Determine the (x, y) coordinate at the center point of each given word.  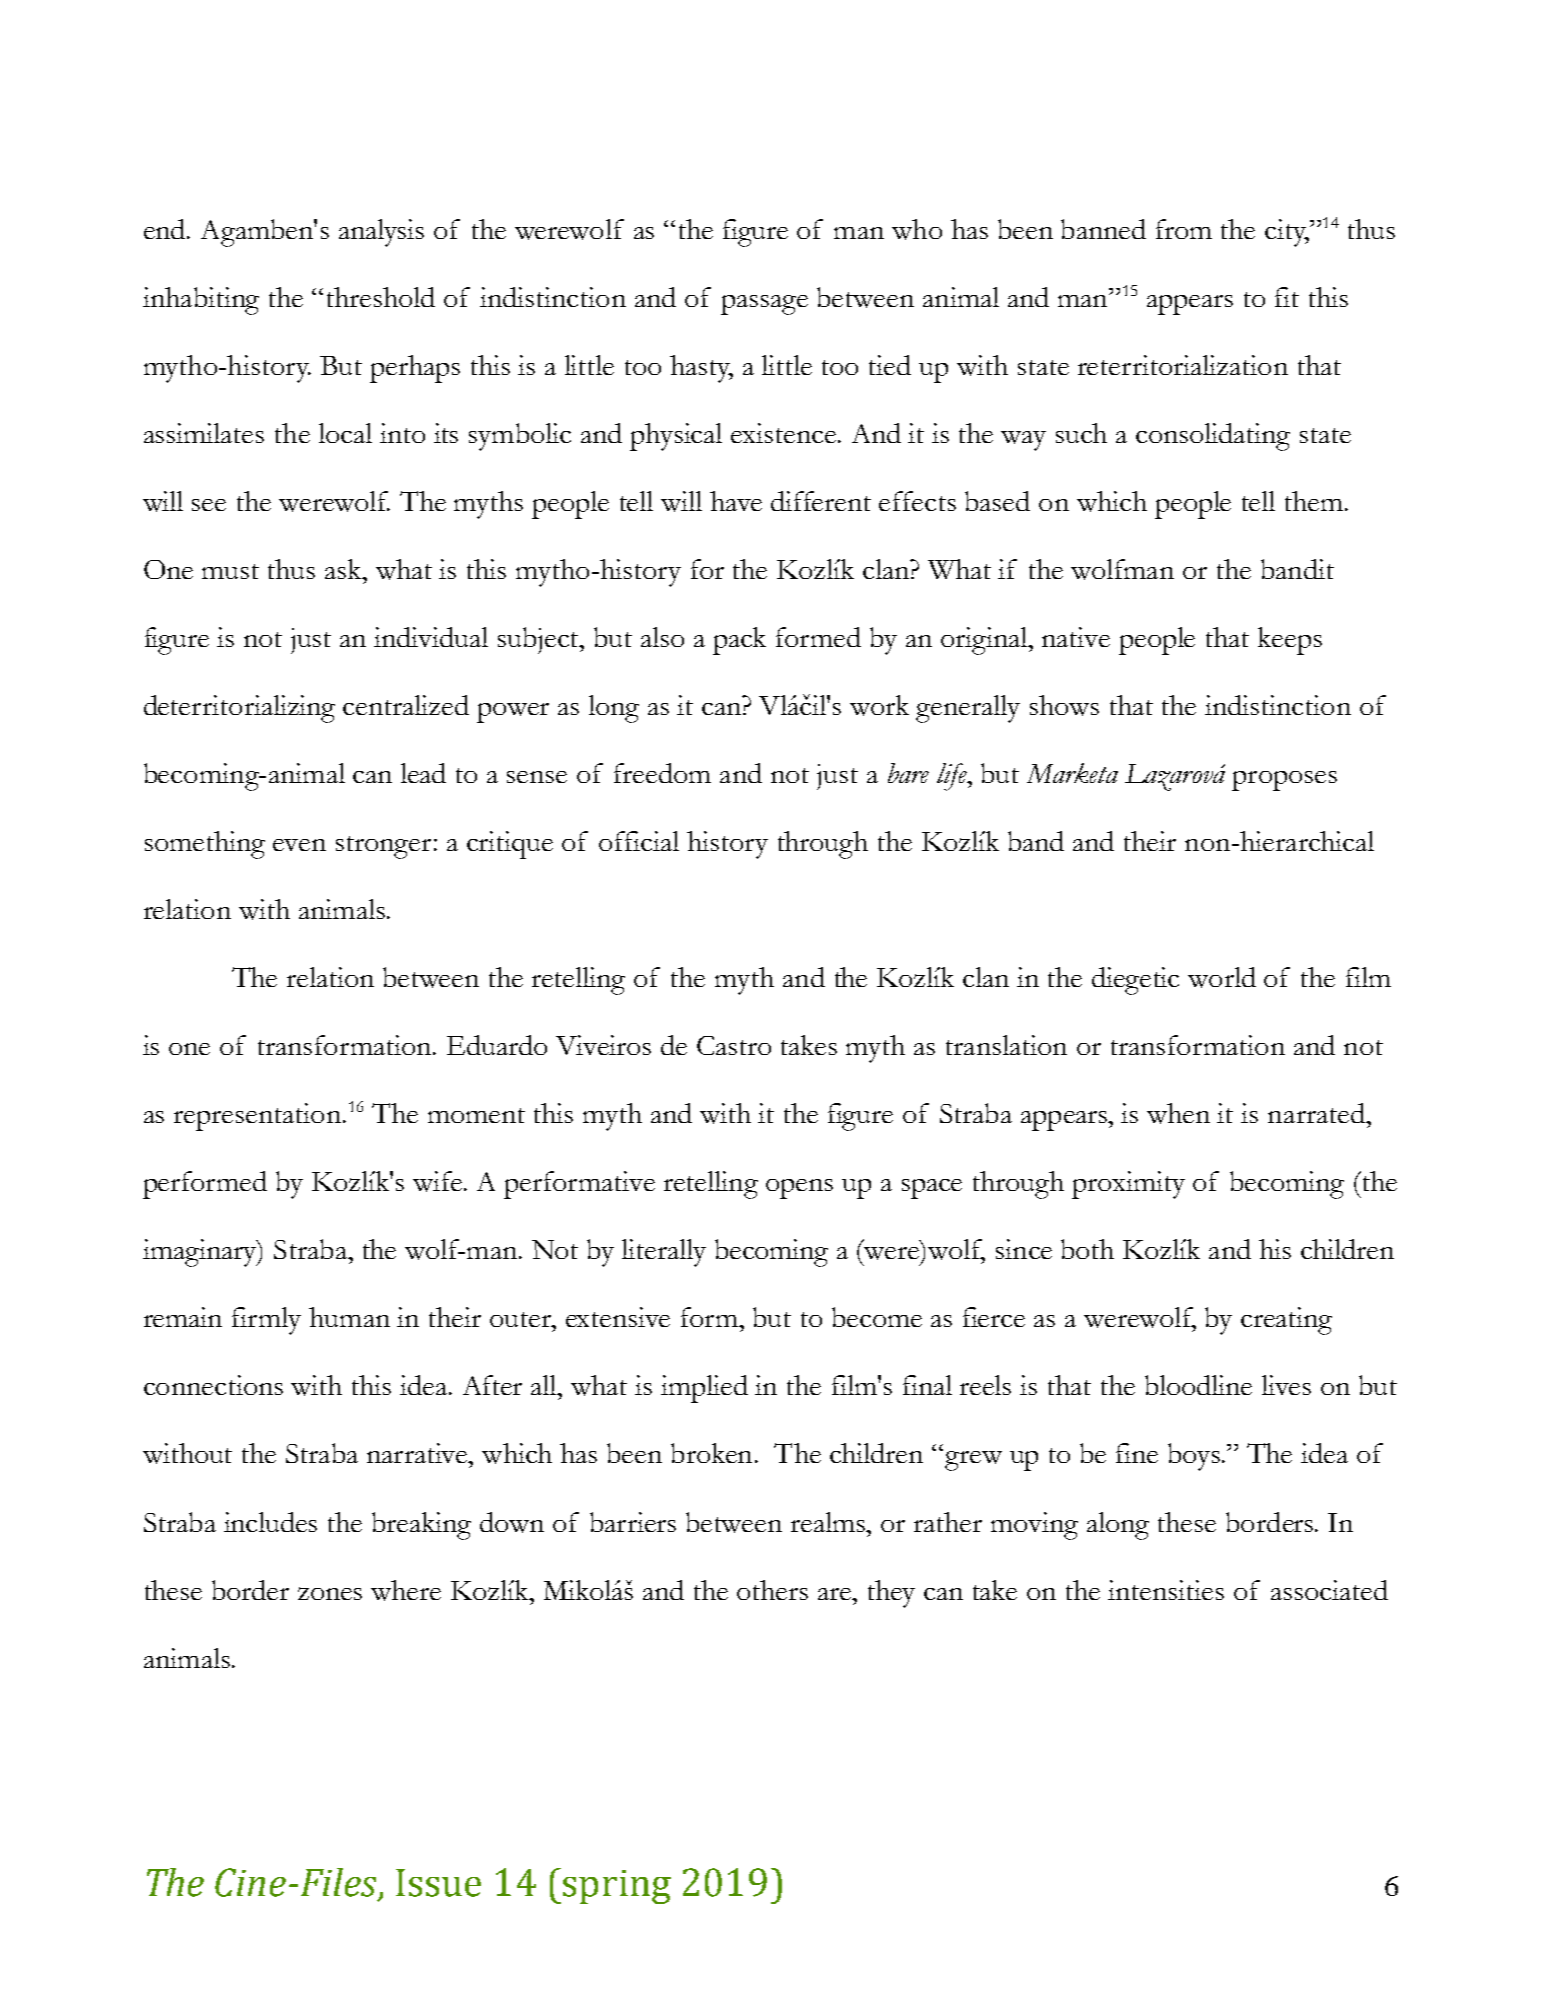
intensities (1166, 1590)
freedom (662, 773)
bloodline (1198, 1385)
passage (764, 305)
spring (617, 1887)
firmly (266, 1321)
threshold (381, 297)
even (299, 845)
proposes (1284, 781)
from (1184, 229)
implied (704, 1389)
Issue (438, 1883)
